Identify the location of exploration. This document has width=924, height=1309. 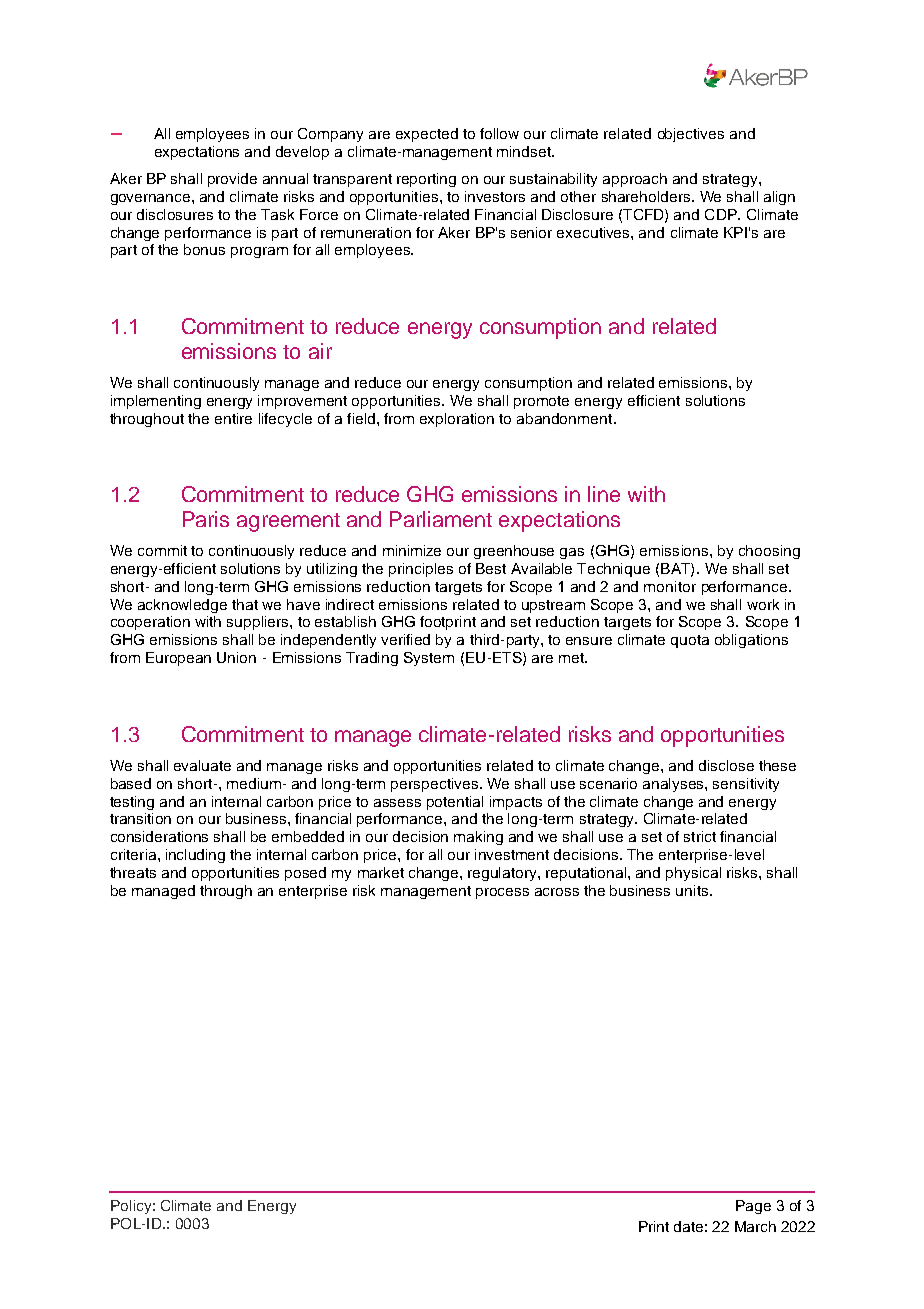
(457, 420).
